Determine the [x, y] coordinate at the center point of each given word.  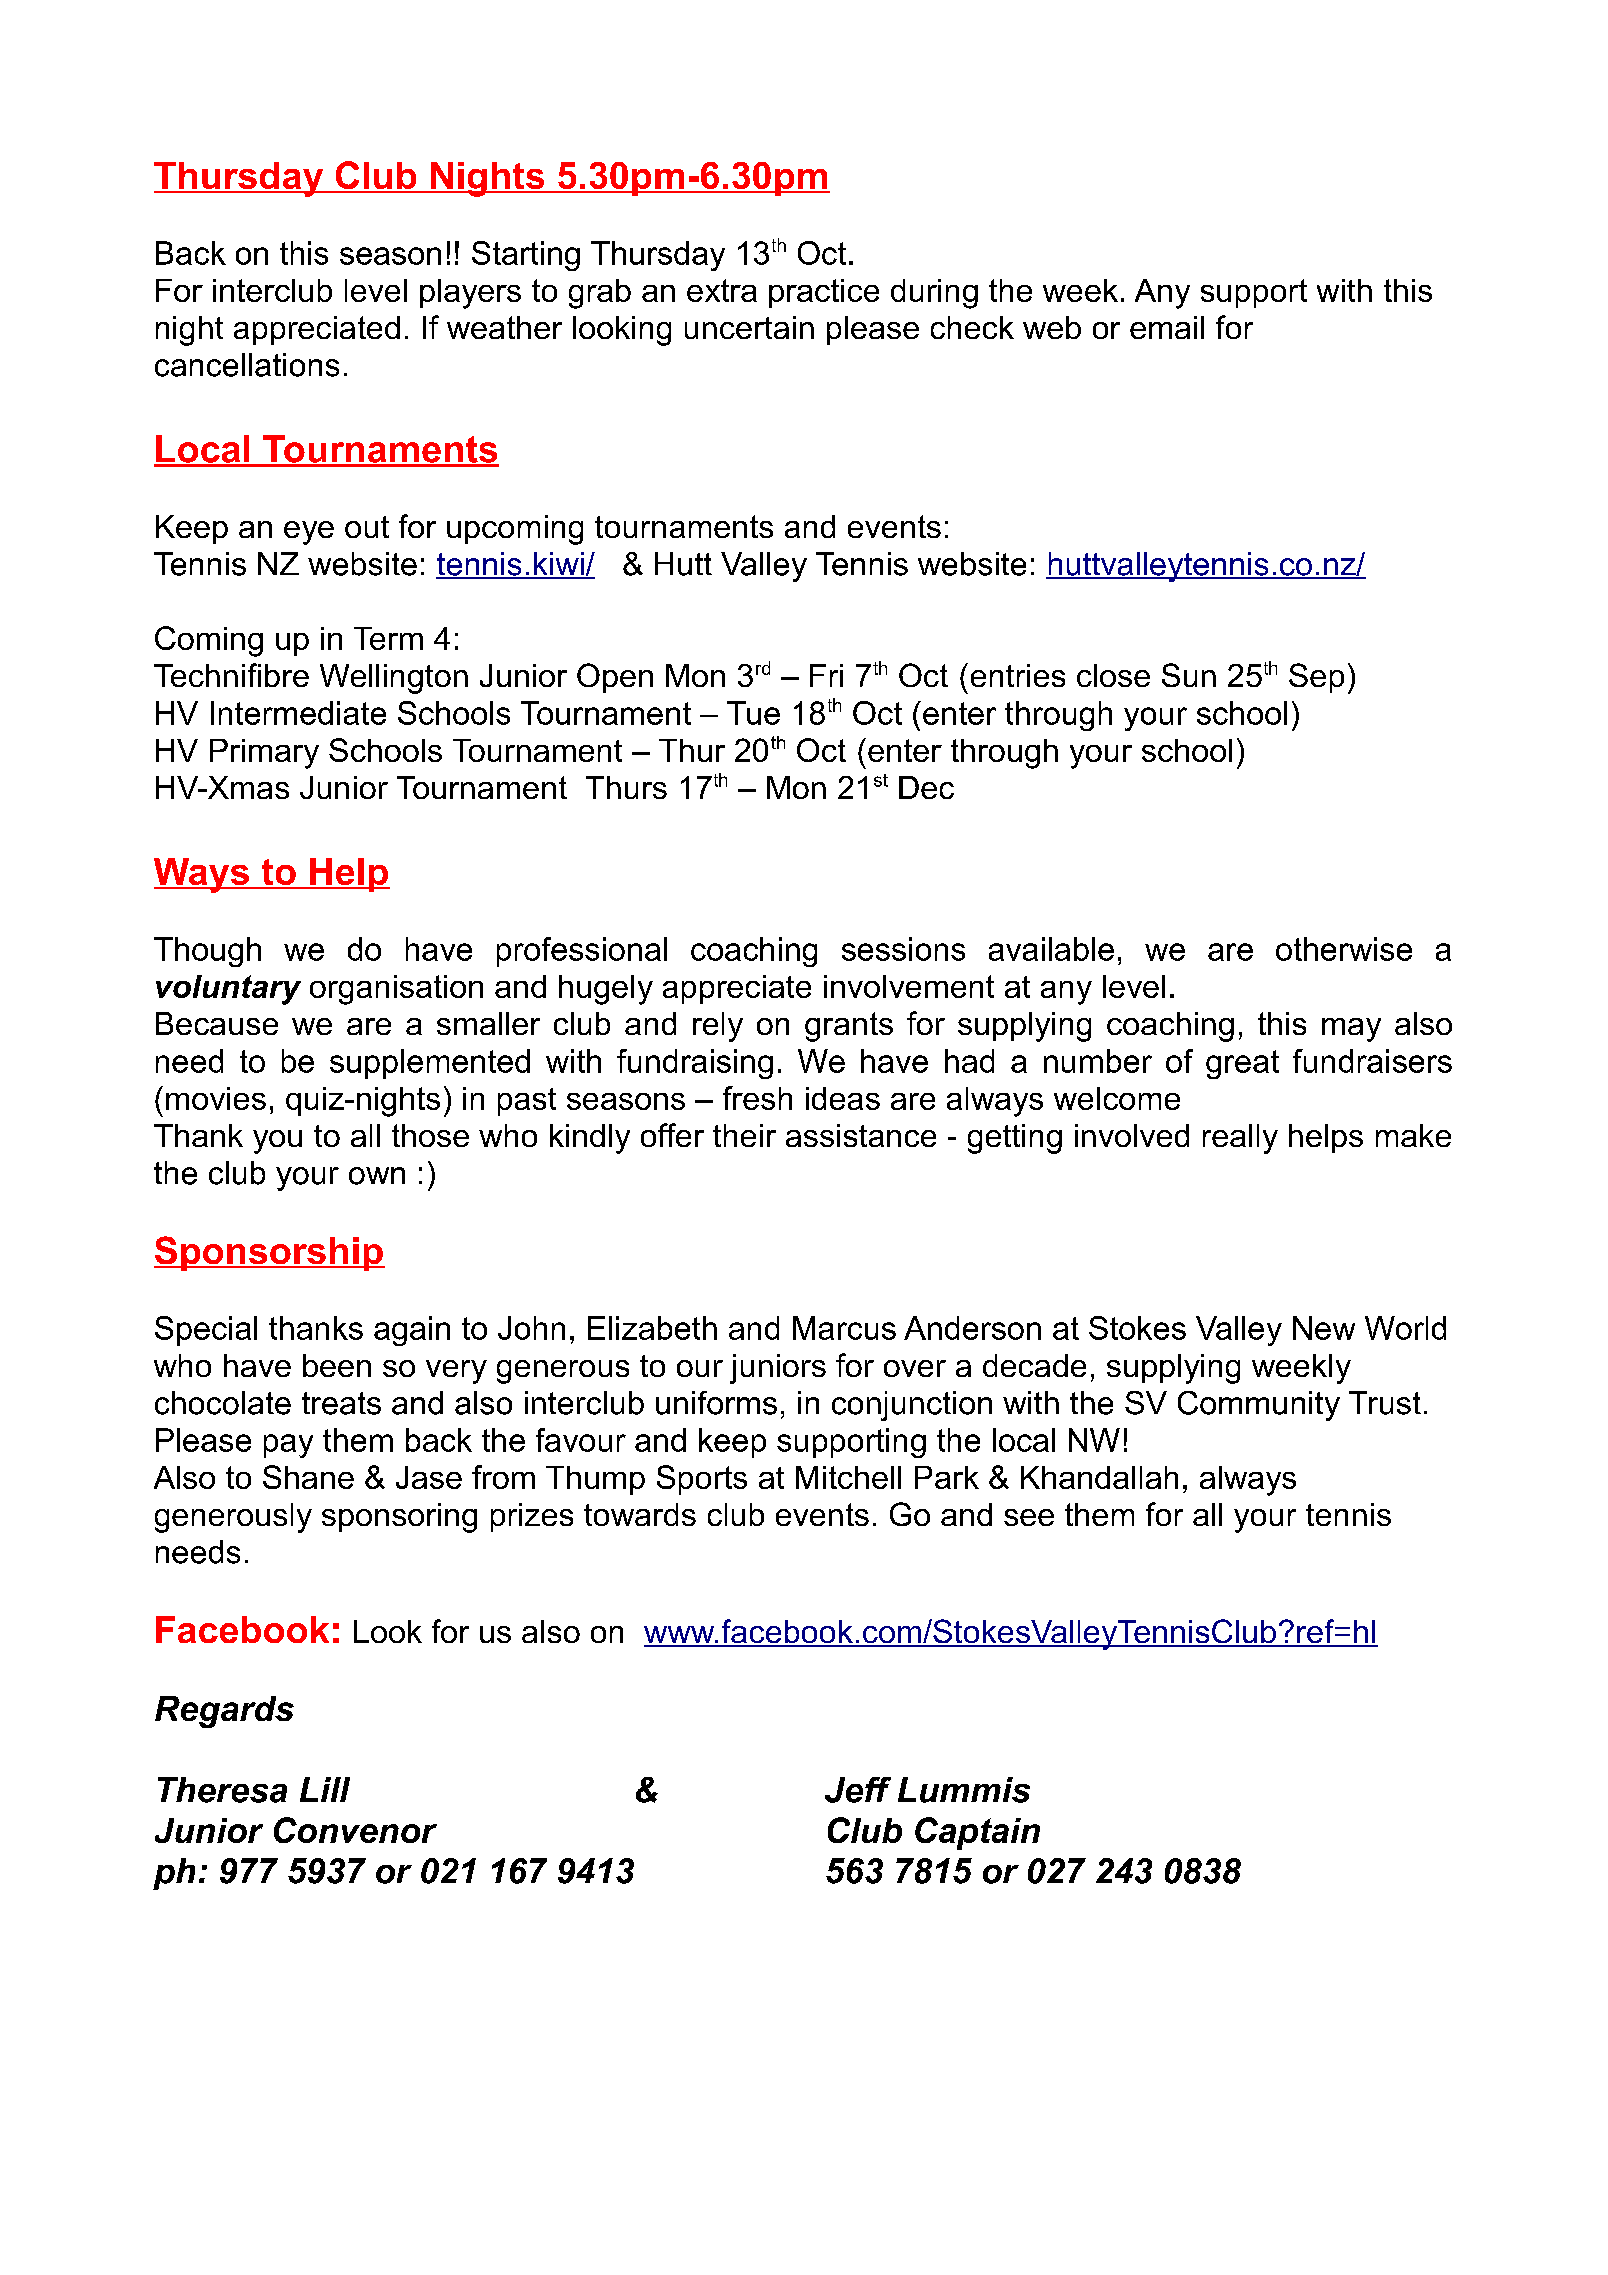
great [1242, 1064]
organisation [396, 990]
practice [824, 293]
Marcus [844, 1328]
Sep [1316, 678]
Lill [325, 1789]
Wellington [394, 679]
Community [1259, 1406]
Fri [826, 675]
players [470, 294]
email [1167, 327]
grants [849, 1027]
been [337, 1365]
